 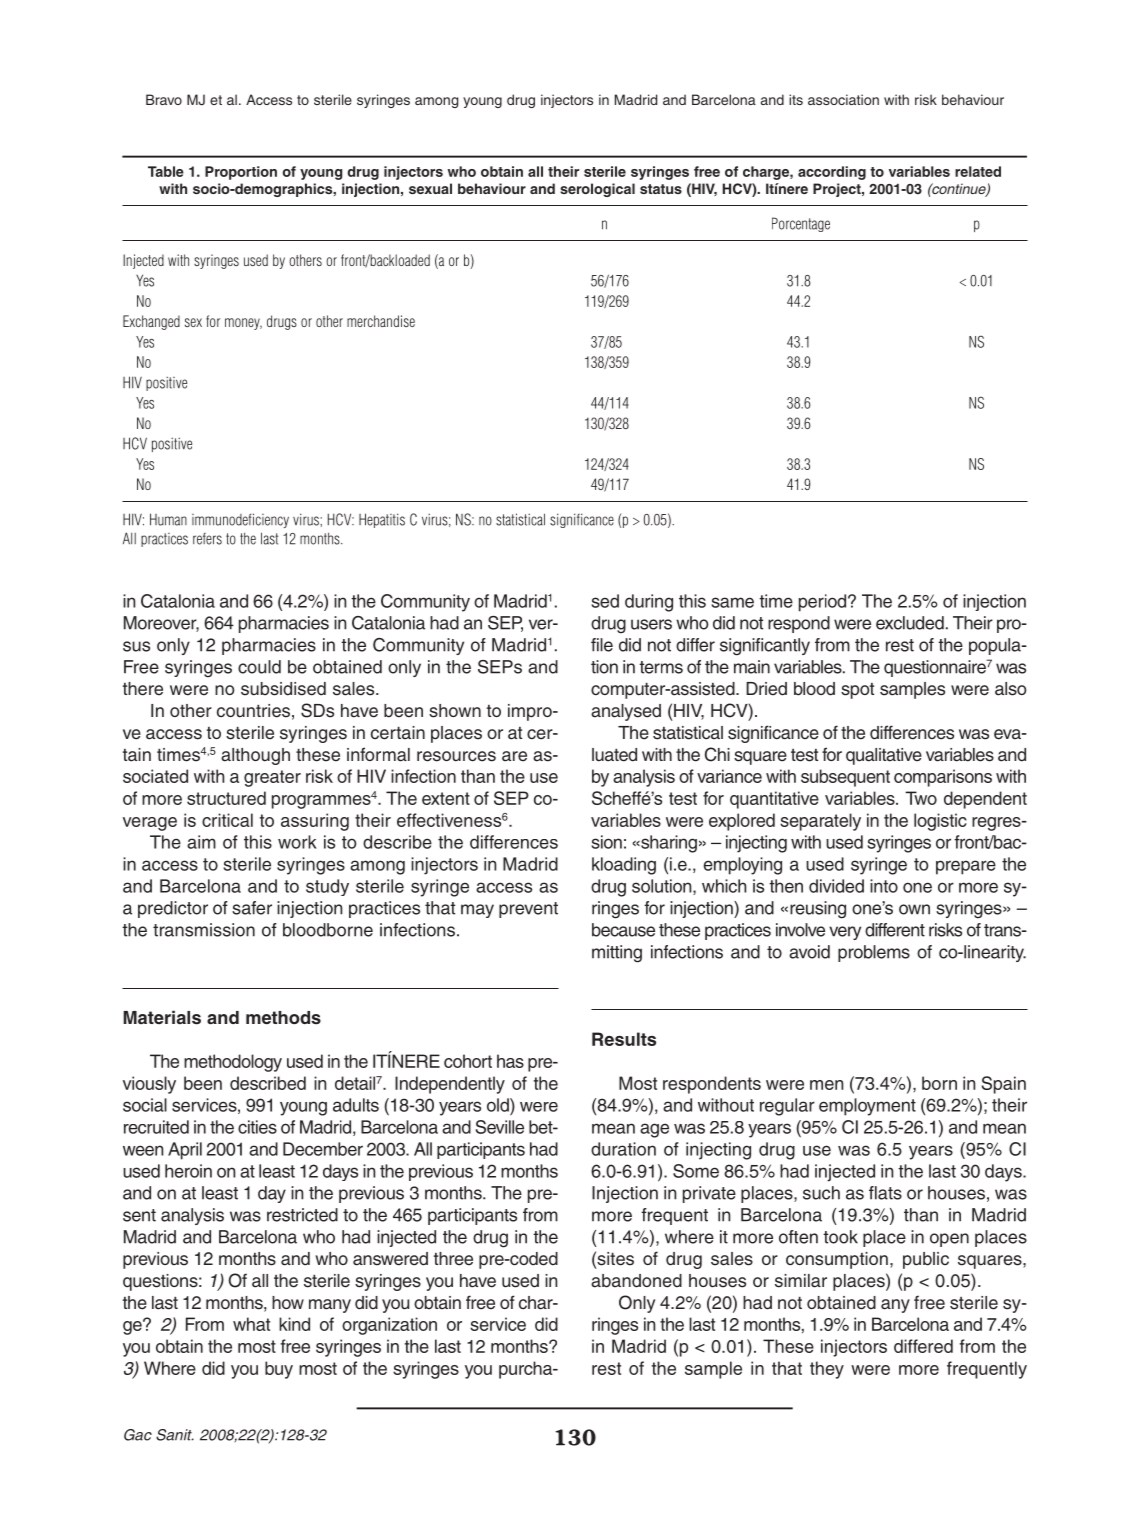 I want to click on qualitative, so click(x=884, y=756).
